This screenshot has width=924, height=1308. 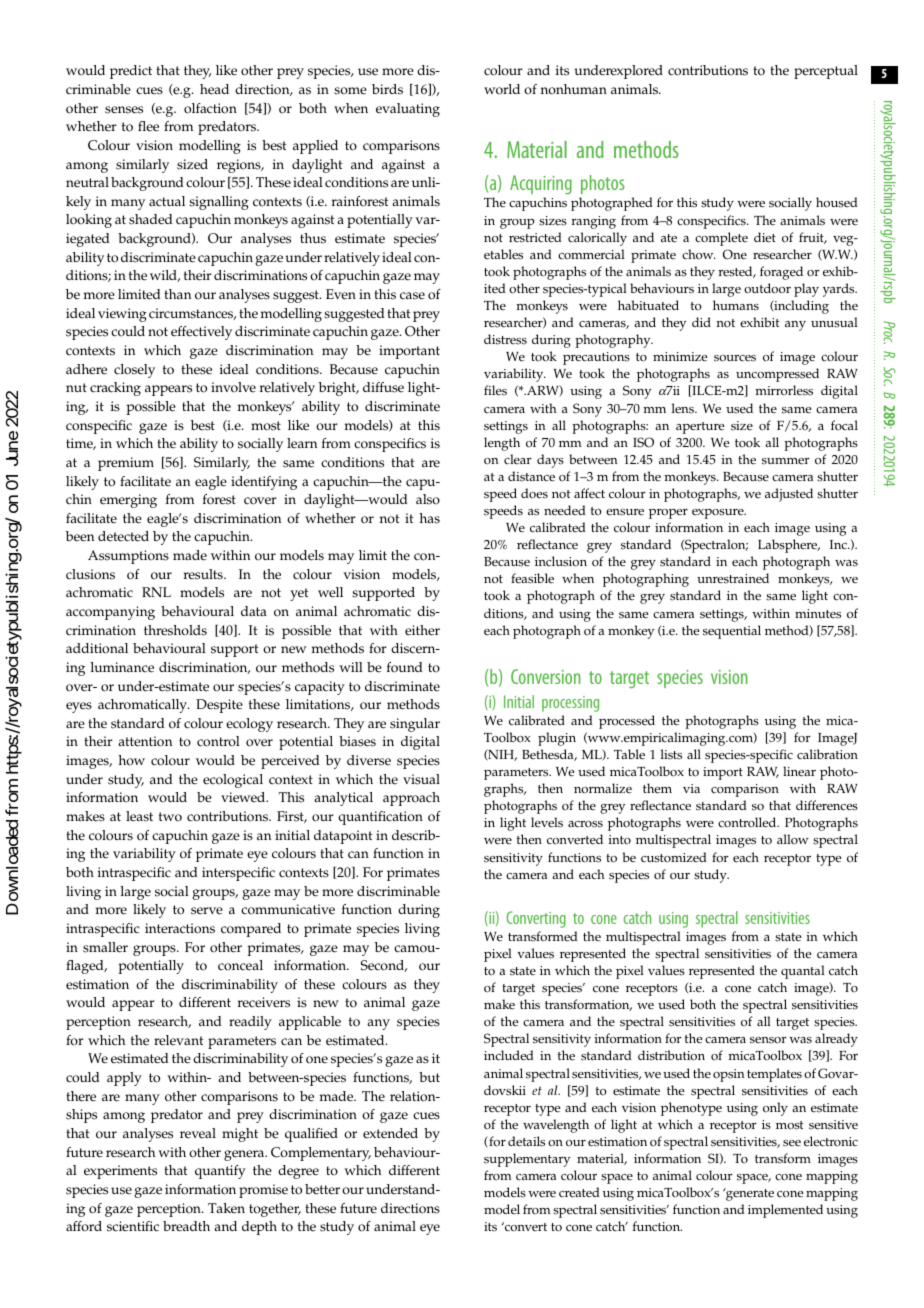 I want to click on closely, so click(x=134, y=371).
